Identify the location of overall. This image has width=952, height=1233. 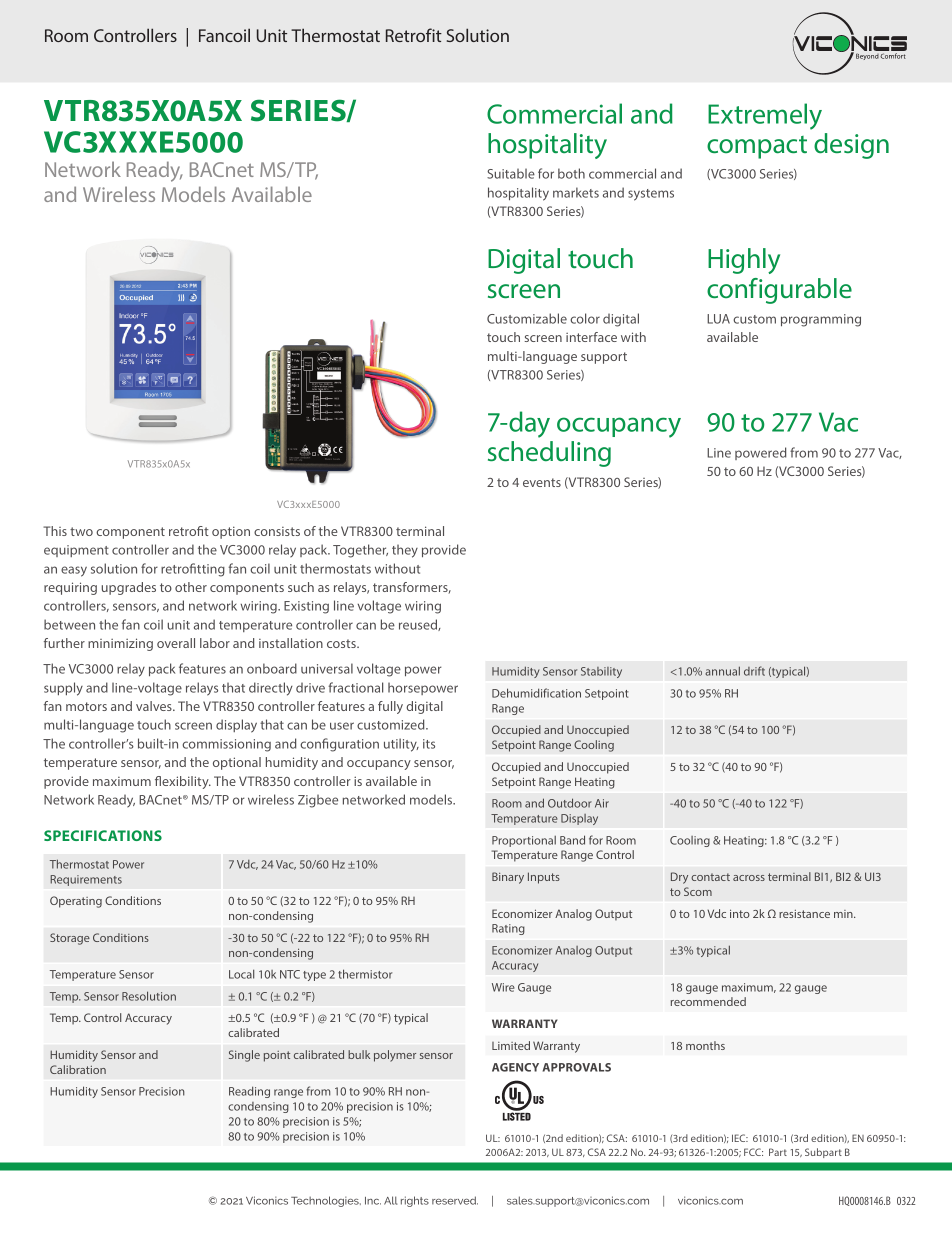
(176, 643).
